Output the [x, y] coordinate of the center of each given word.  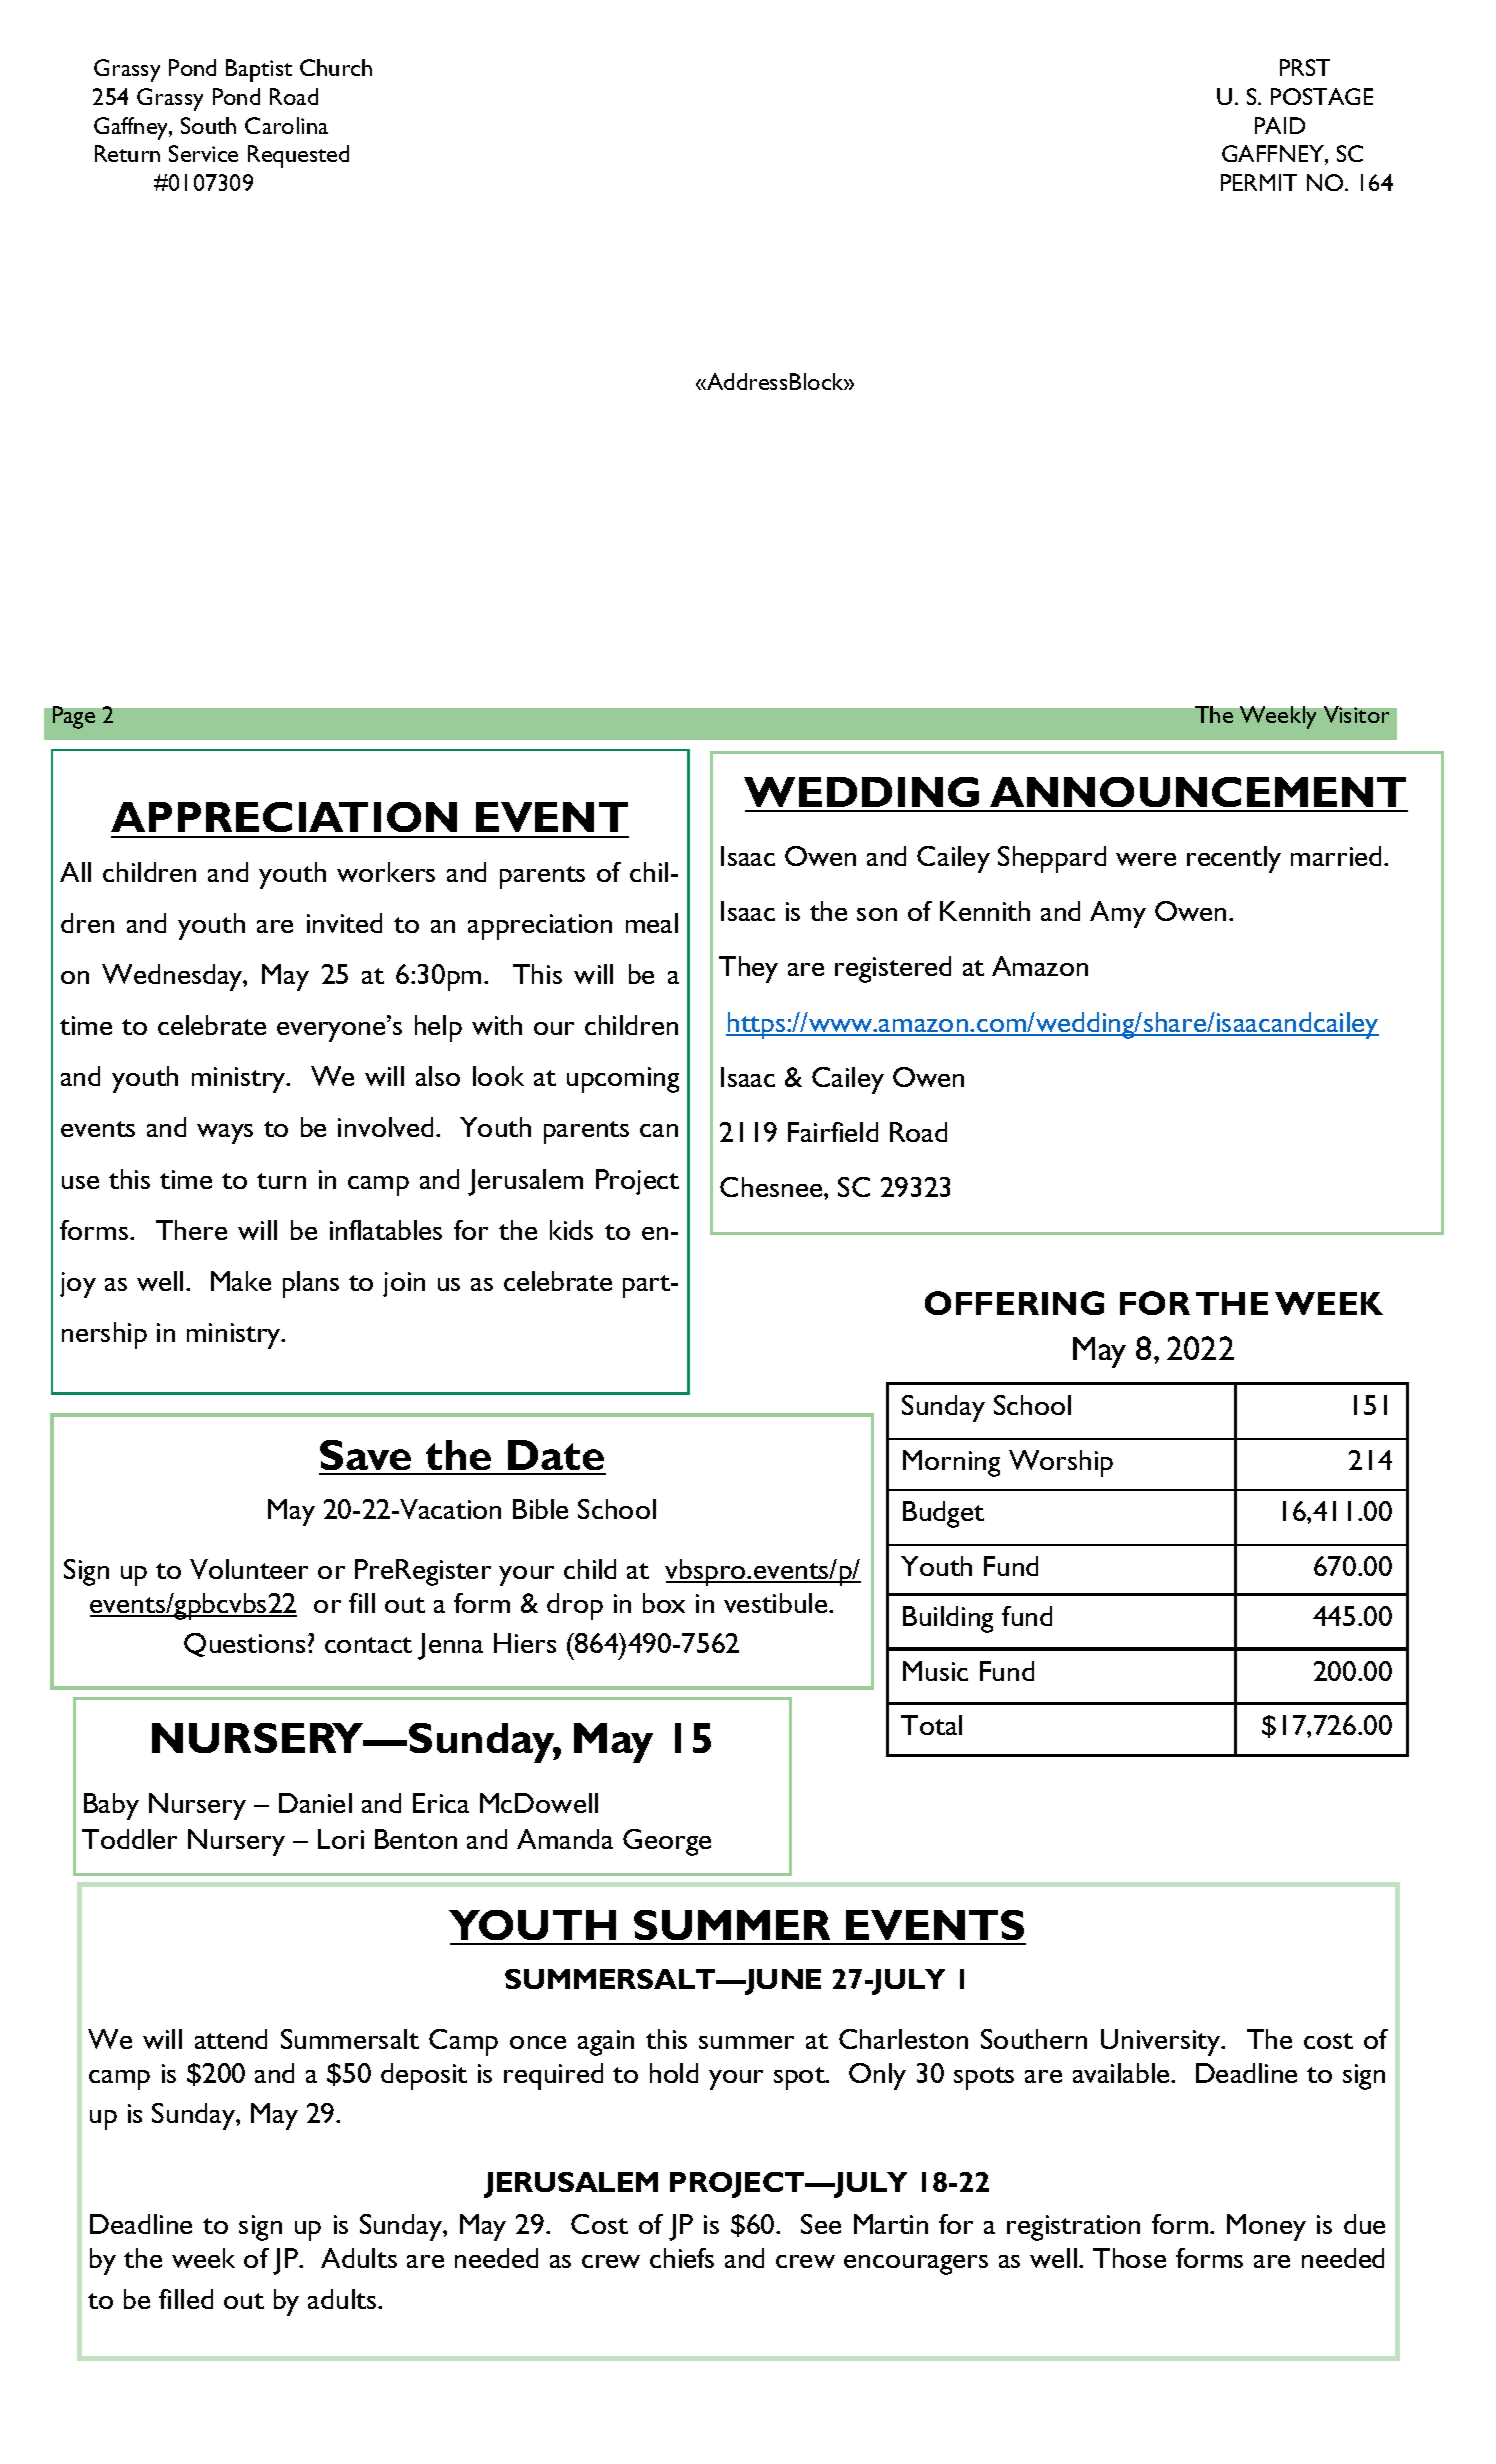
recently [1234, 859]
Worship [1061, 1463]
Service [203, 153]
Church [336, 67]
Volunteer [249, 1569]
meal [652, 923]
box [664, 1603]
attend [231, 2039]
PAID [1280, 125]
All [75, 872]
